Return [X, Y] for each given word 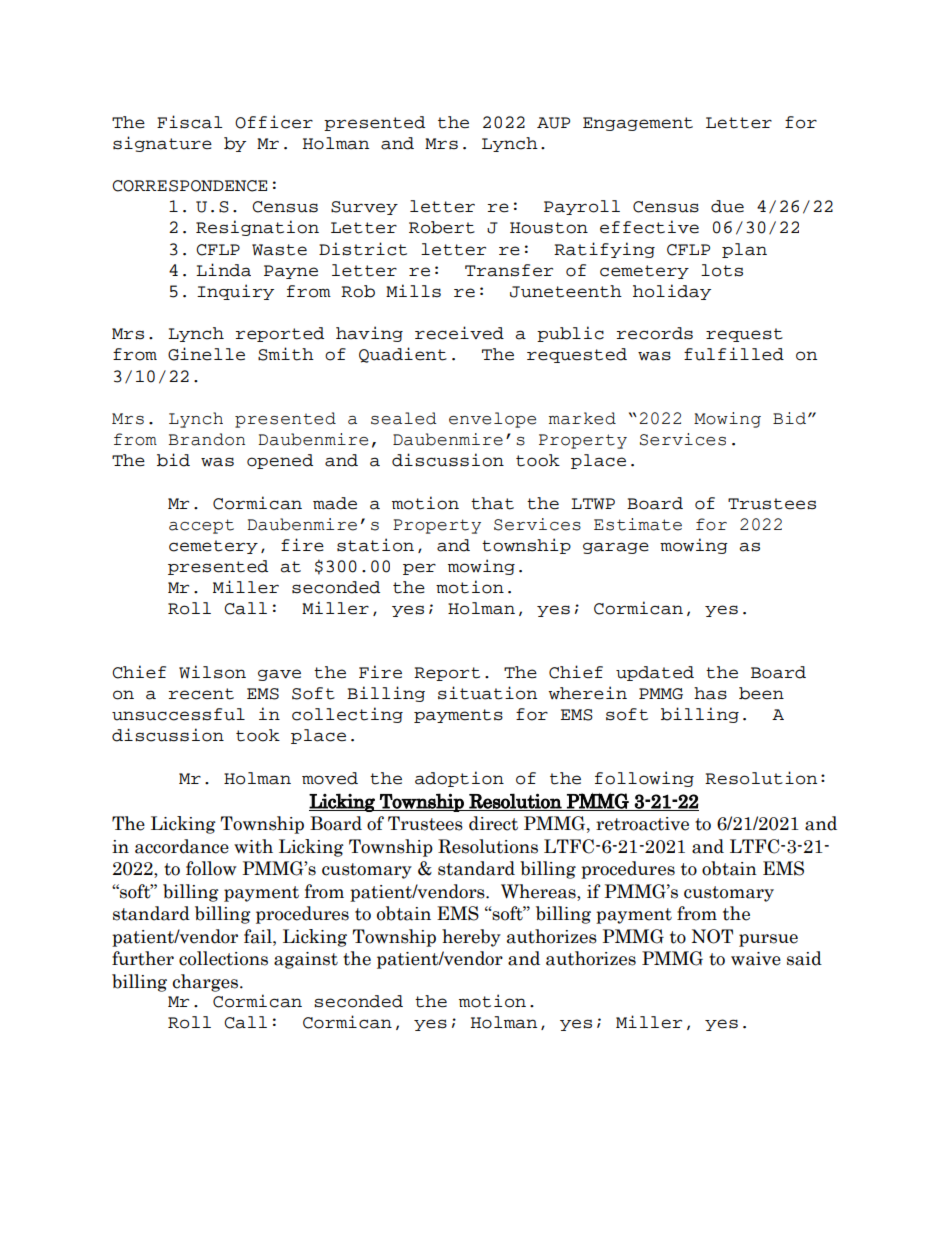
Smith [286, 354]
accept [201, 526]
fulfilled [734, 354]
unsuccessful [178, 714]
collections [223, 958]
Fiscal [190, 122]
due [727, 206]
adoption [459, 779]
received [459, 333]
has [710, 693]
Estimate [638, 524]
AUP [553, 123]
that [492, 503]
